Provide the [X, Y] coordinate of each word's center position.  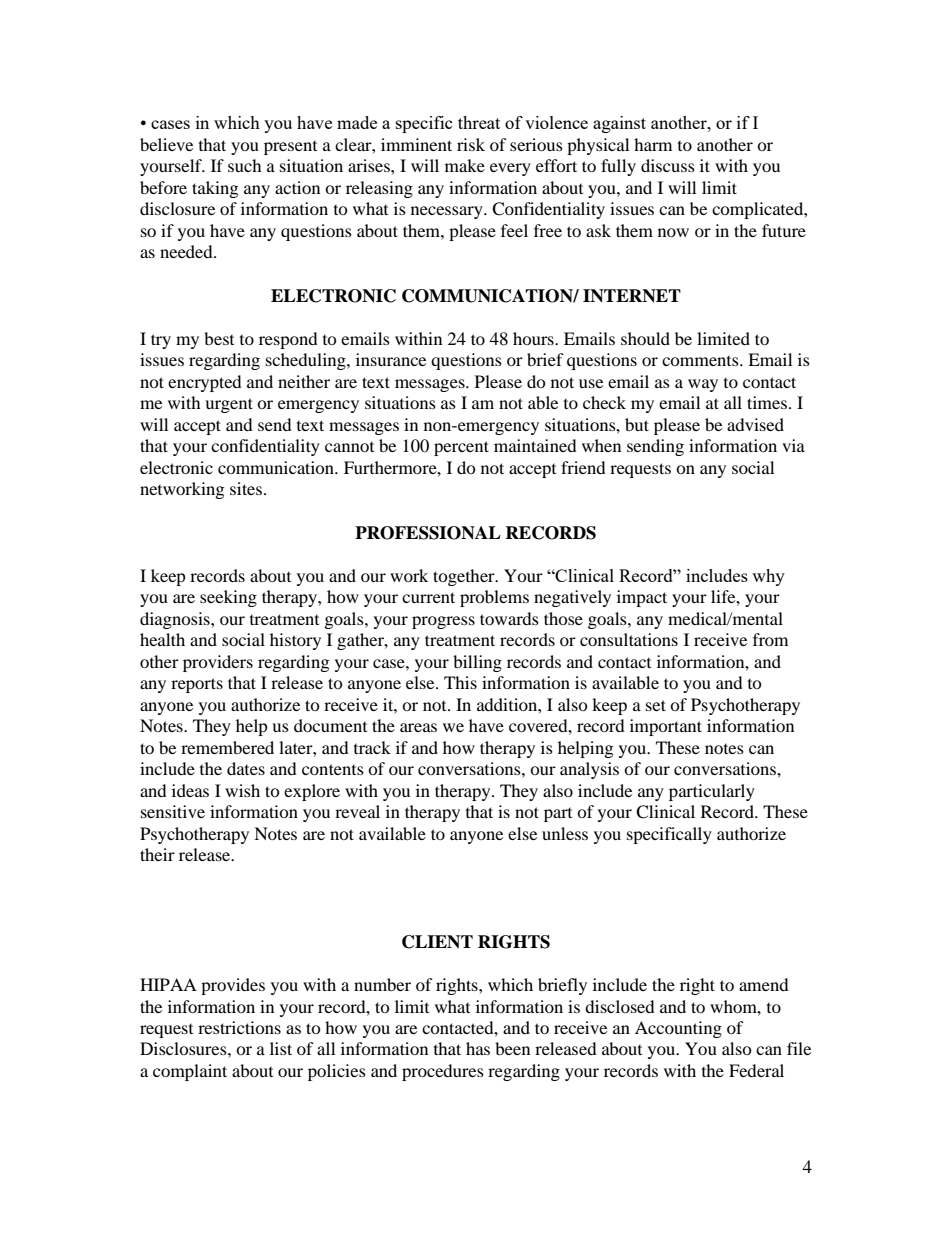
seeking [228, 598]
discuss [668, 165]
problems [494, 598]
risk [471, 144]
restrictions [239, 1027]
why [768, 577]
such [245, 165]
